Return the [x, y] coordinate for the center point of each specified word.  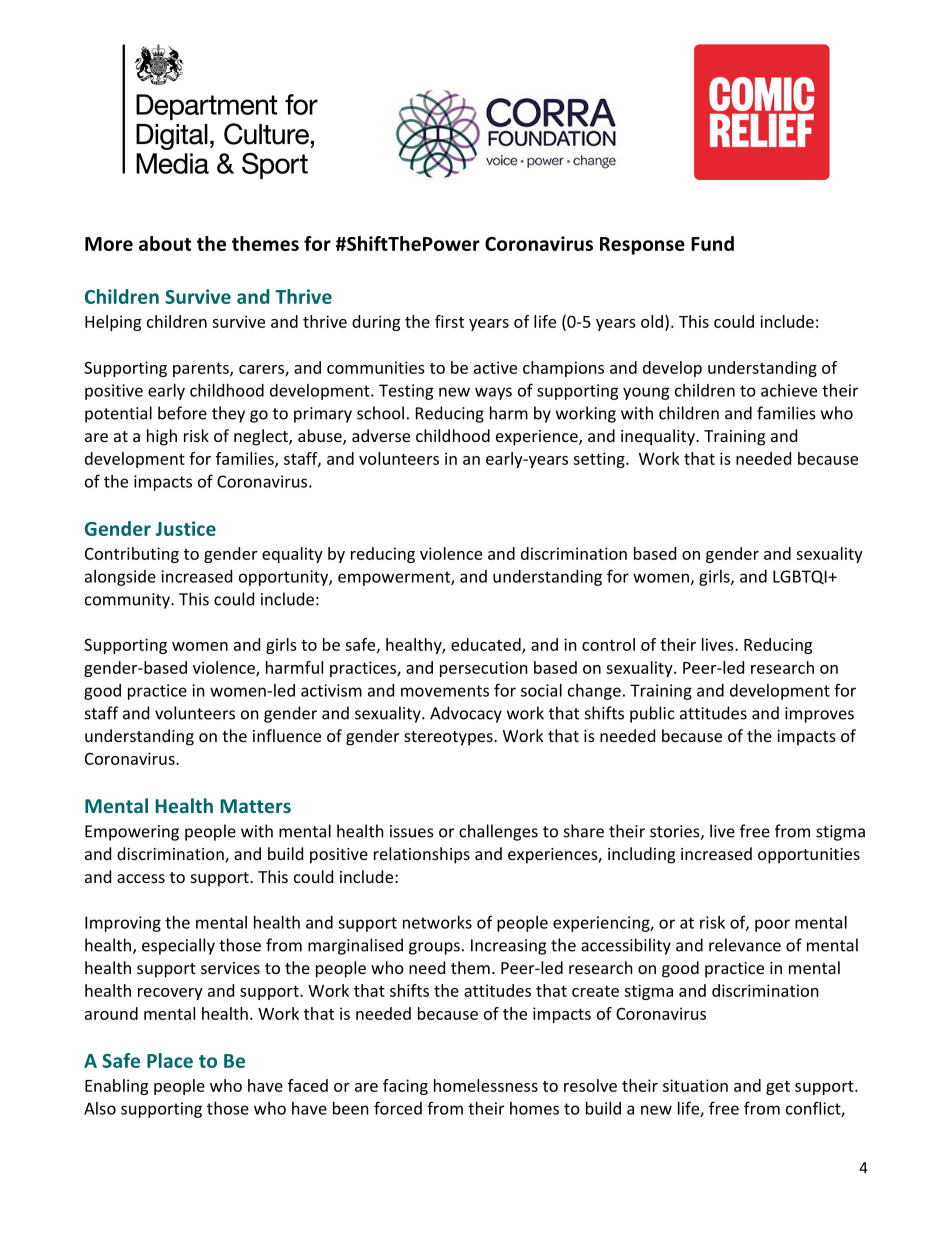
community [128, 601]
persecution [484, 669]
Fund [712, 243]
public [652, 714]
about [165, 243]
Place [170, 1060]
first [449, 321]
